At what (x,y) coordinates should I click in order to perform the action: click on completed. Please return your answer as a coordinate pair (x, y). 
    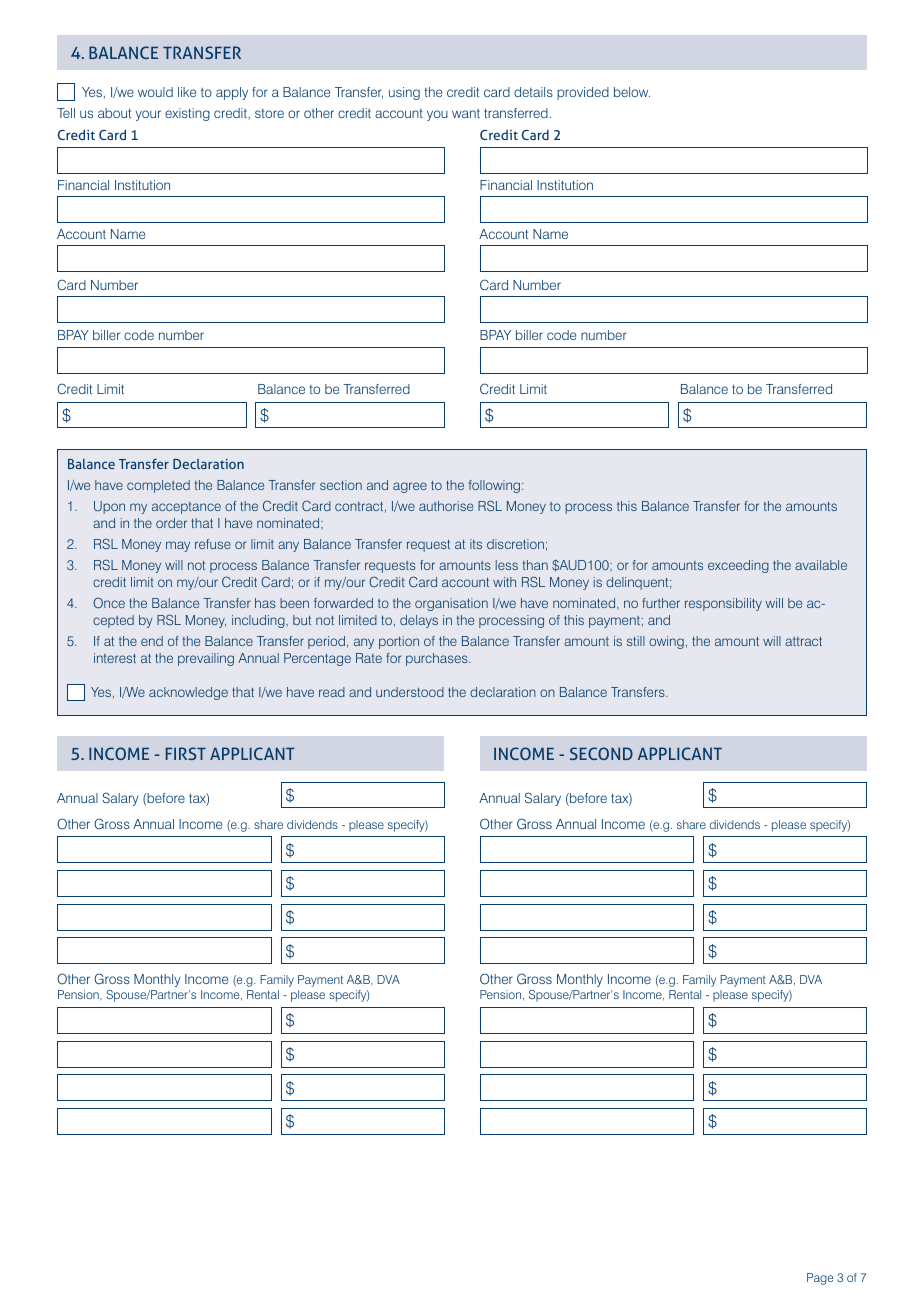
    Looking at the image, I should click on (158, 486).
